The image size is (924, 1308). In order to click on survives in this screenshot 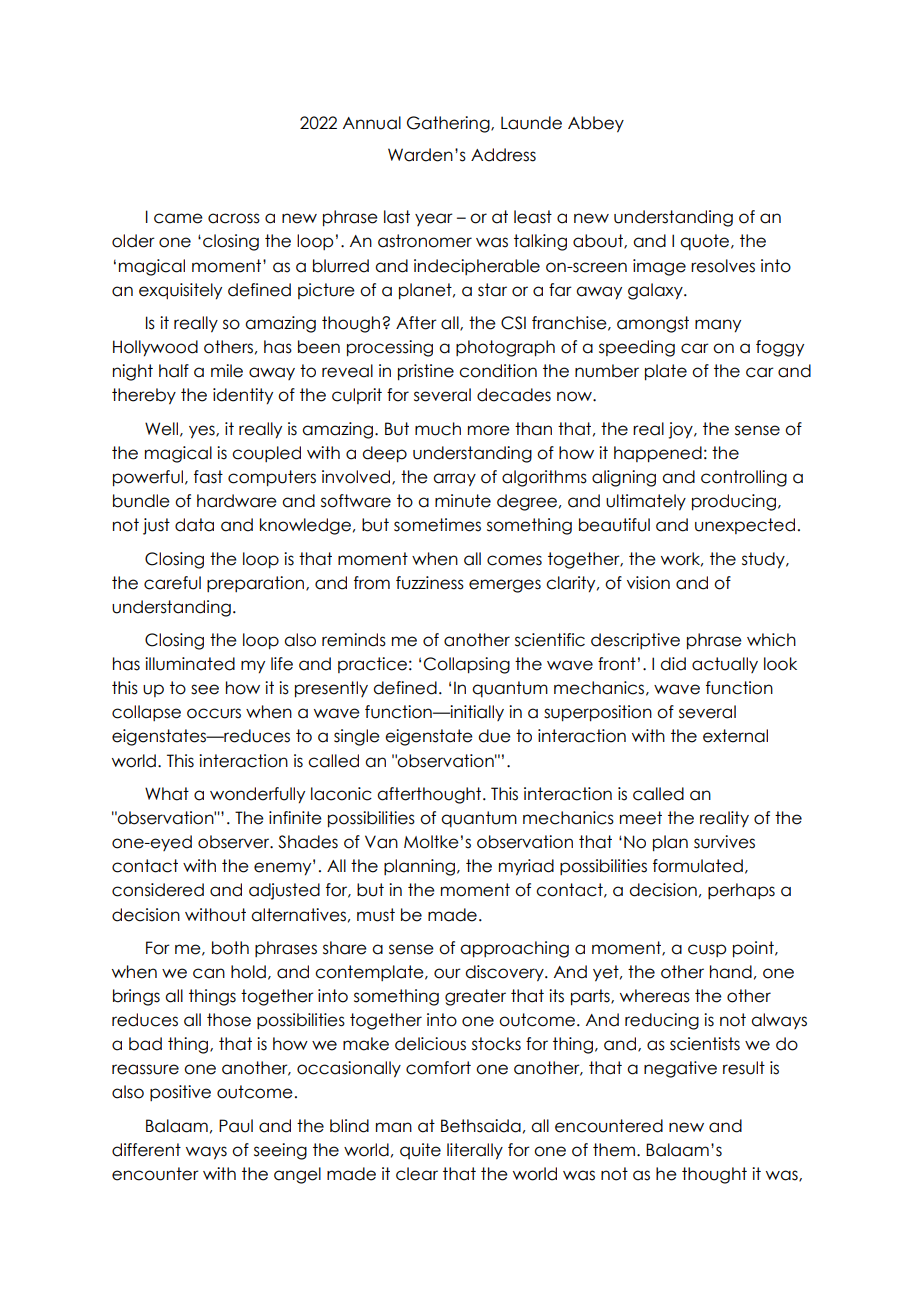, I will do `click(724, 842)`.
